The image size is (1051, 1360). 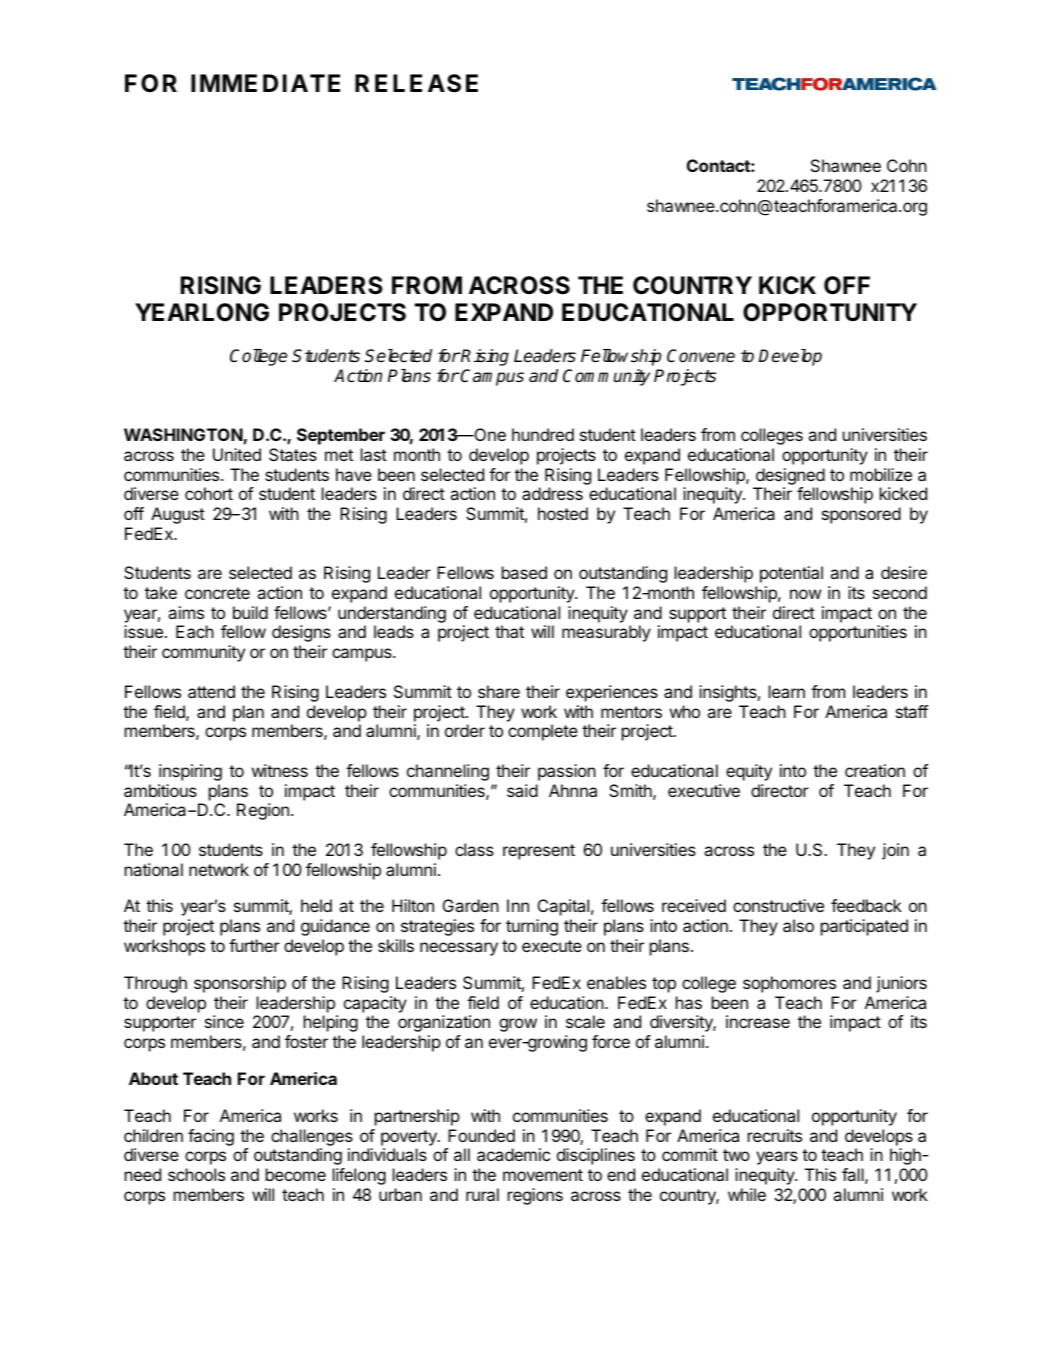 I want to click on said, so click(x=522, y=790).
